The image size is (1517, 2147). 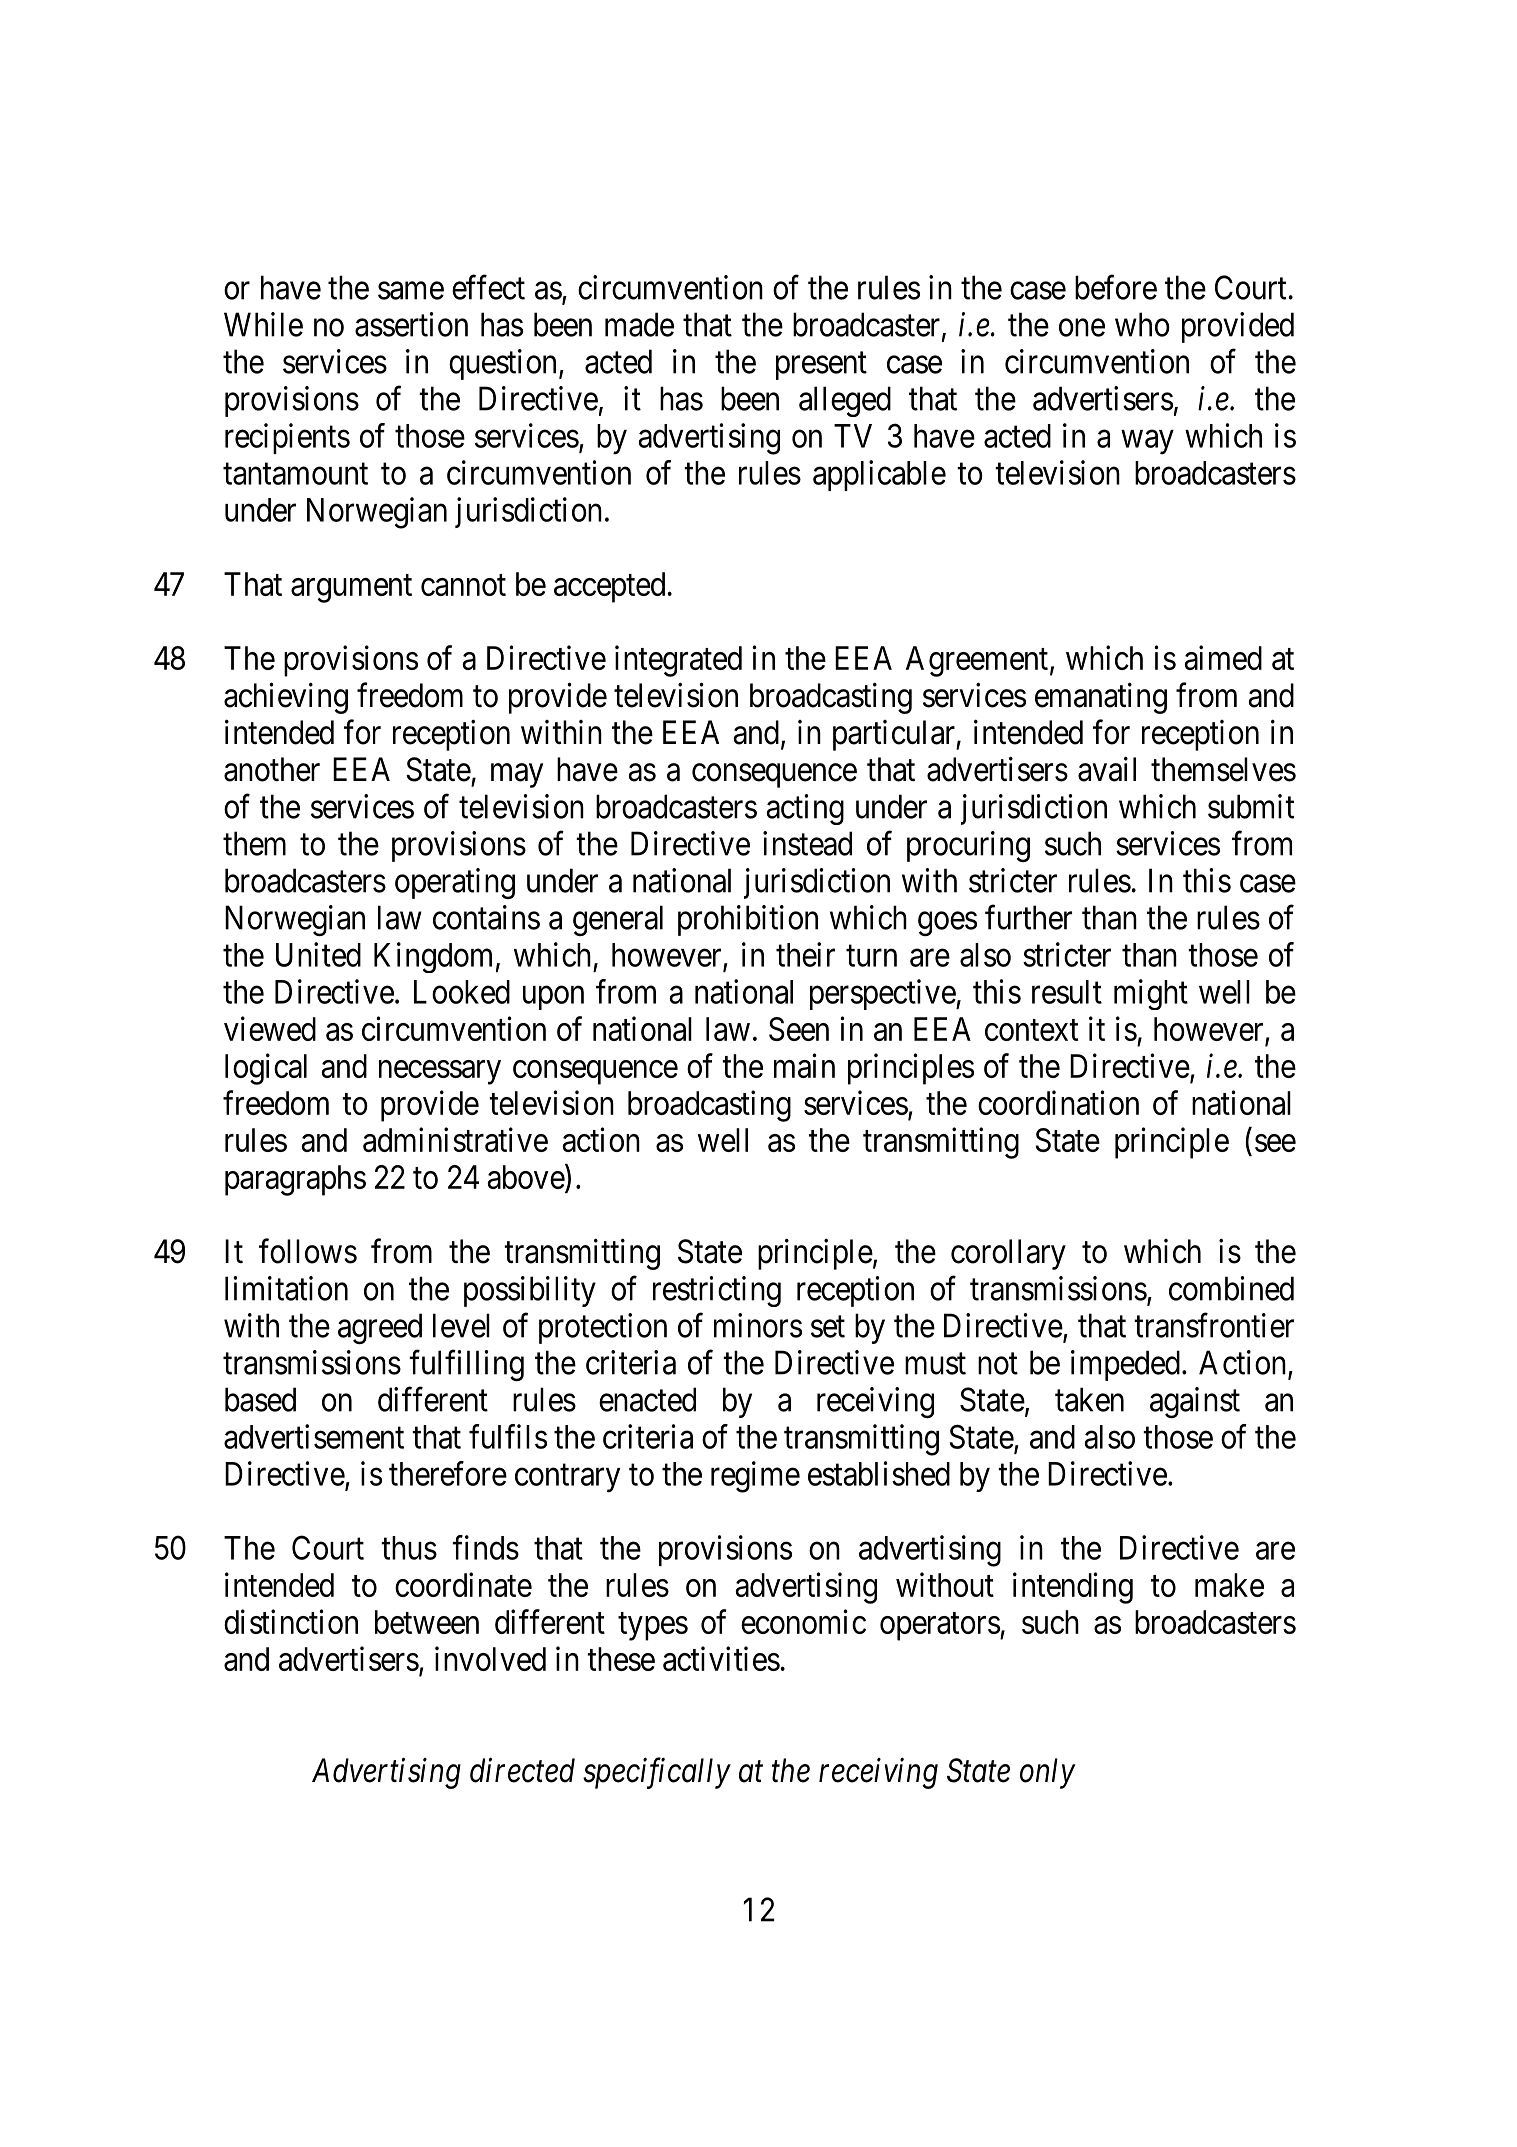 What do you see at coordinates (490, 1658) in the page?
I see `involved` at bounding box center [490, 1658].
